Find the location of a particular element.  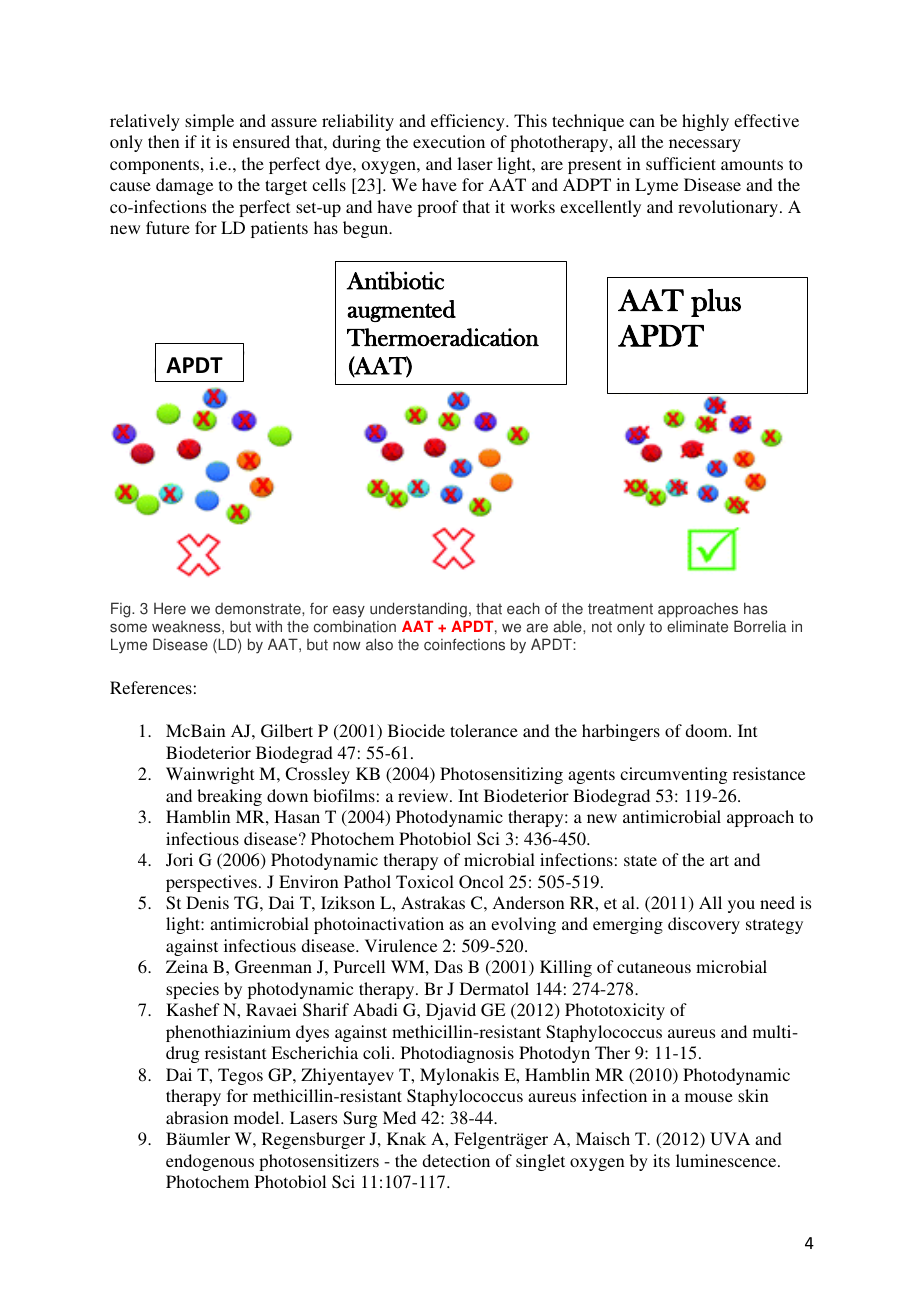

detection is located at coordinates (456, 1160).
